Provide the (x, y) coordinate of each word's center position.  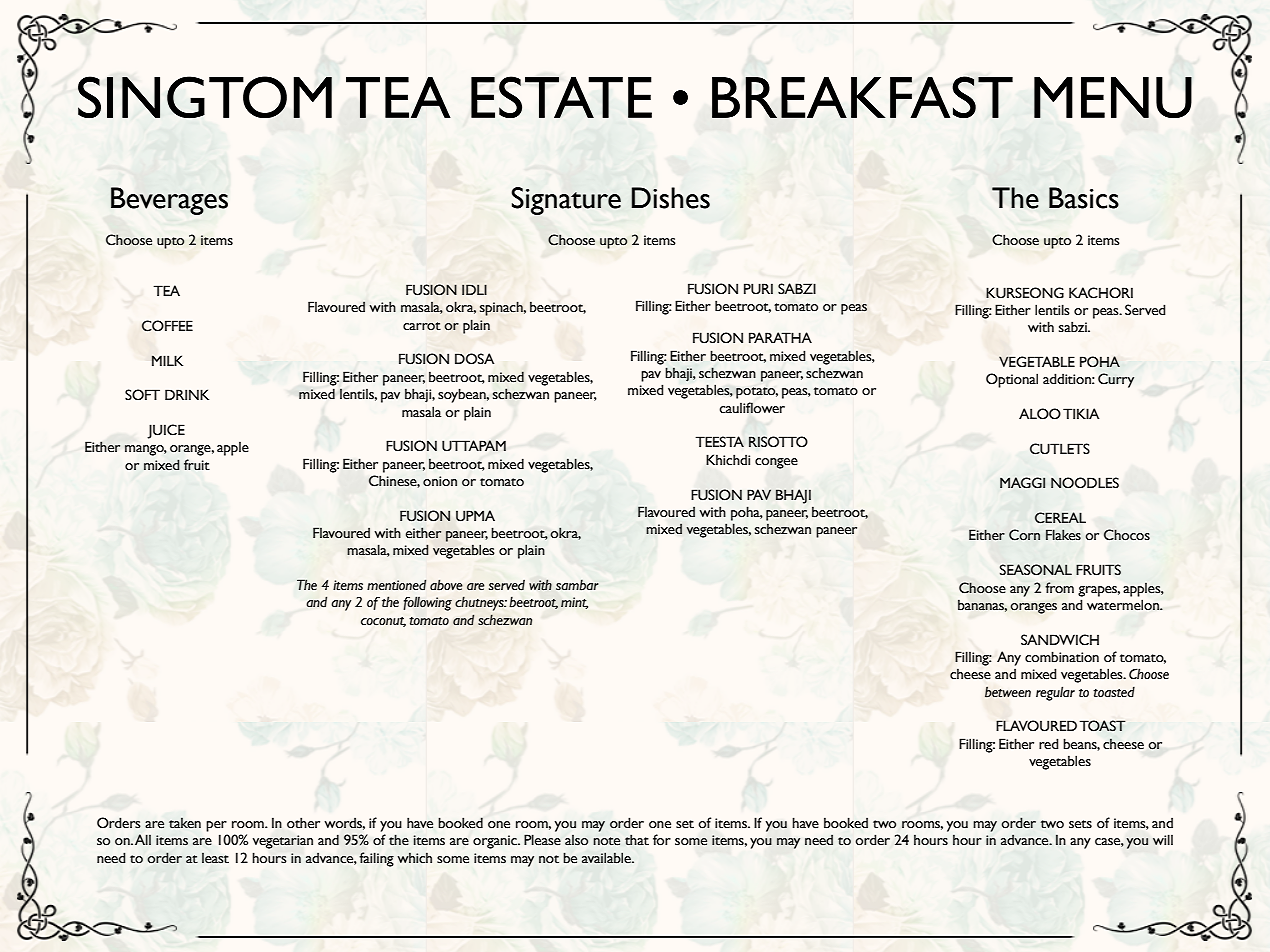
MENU (1113, 98)
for (662, 840)
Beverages (169, 201)
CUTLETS (1060, 449)
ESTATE (561, 97)
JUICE (166, 431)
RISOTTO (778, 442)
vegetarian (283, 842)
